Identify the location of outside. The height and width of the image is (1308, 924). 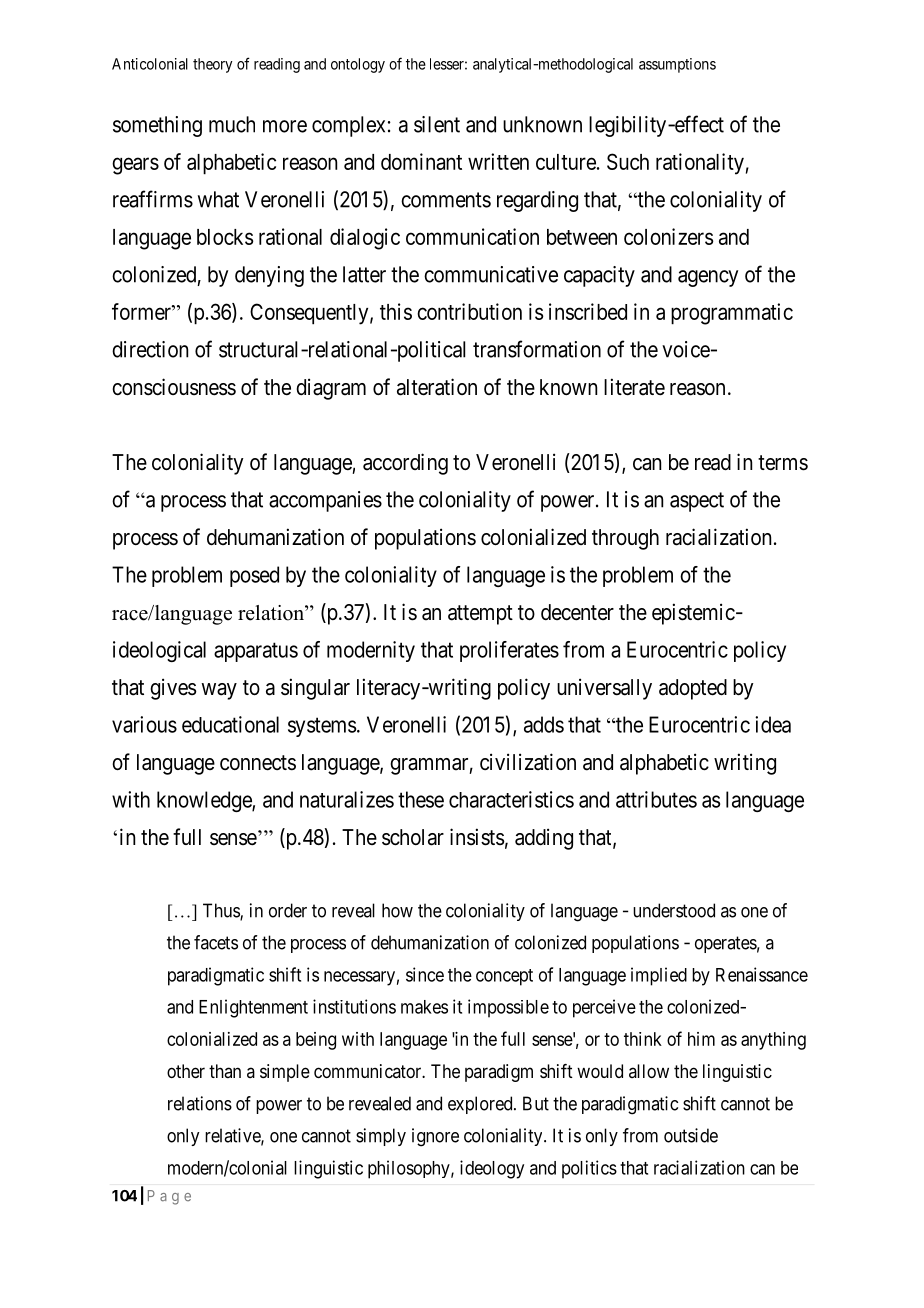
(691, 1135).
